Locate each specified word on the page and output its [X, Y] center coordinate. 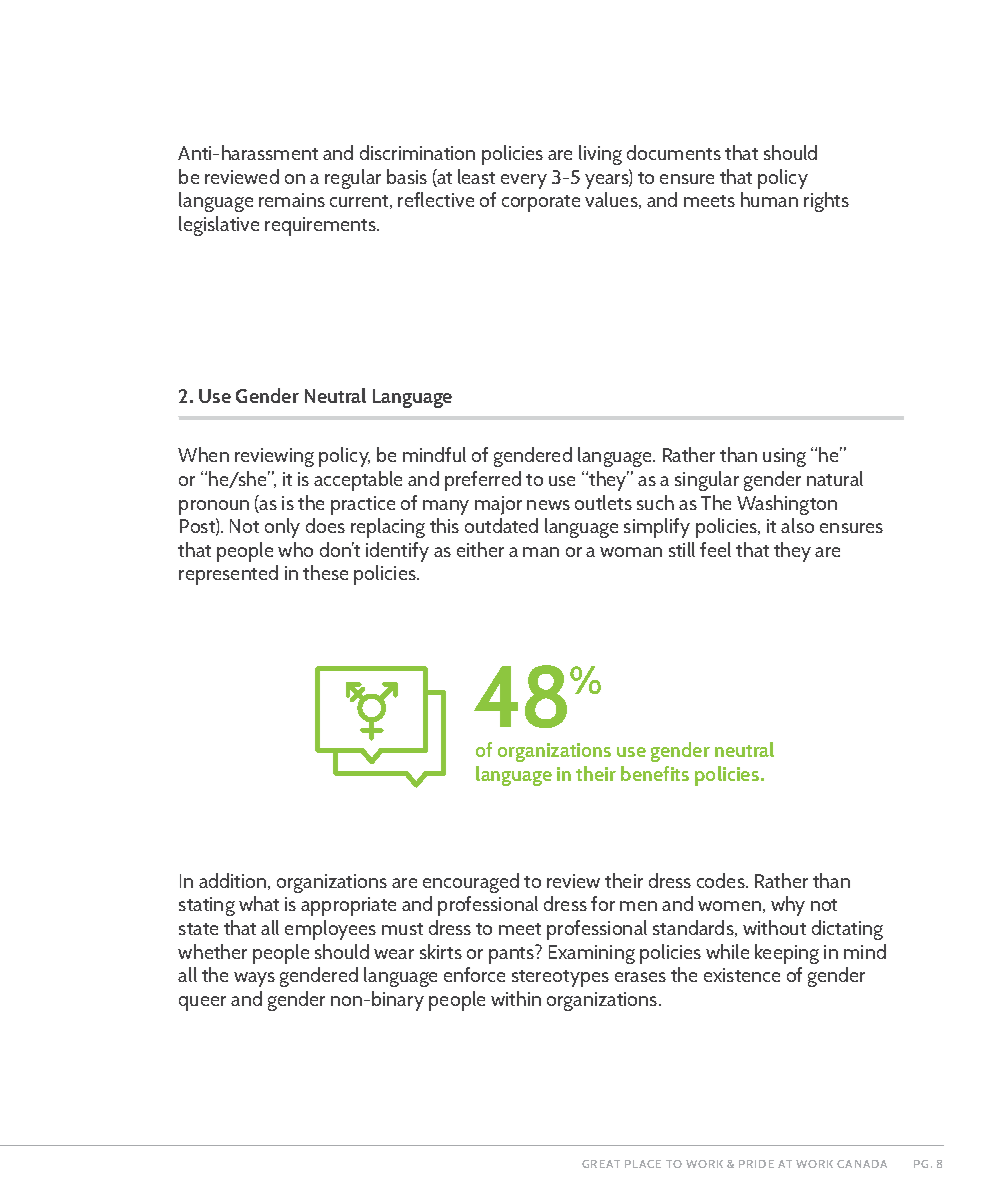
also [797, 525]
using [784, 457]
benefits [655, 773]
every [524, 181]
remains [292, 200]
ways [254, 979]
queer [202, 1003]
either [480, 549]
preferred [483, 481]
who [295, 549]
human [769, 199]
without [774, 927]
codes [722, 880]
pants [513, 954]
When [203, 454]
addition [234, 881]
